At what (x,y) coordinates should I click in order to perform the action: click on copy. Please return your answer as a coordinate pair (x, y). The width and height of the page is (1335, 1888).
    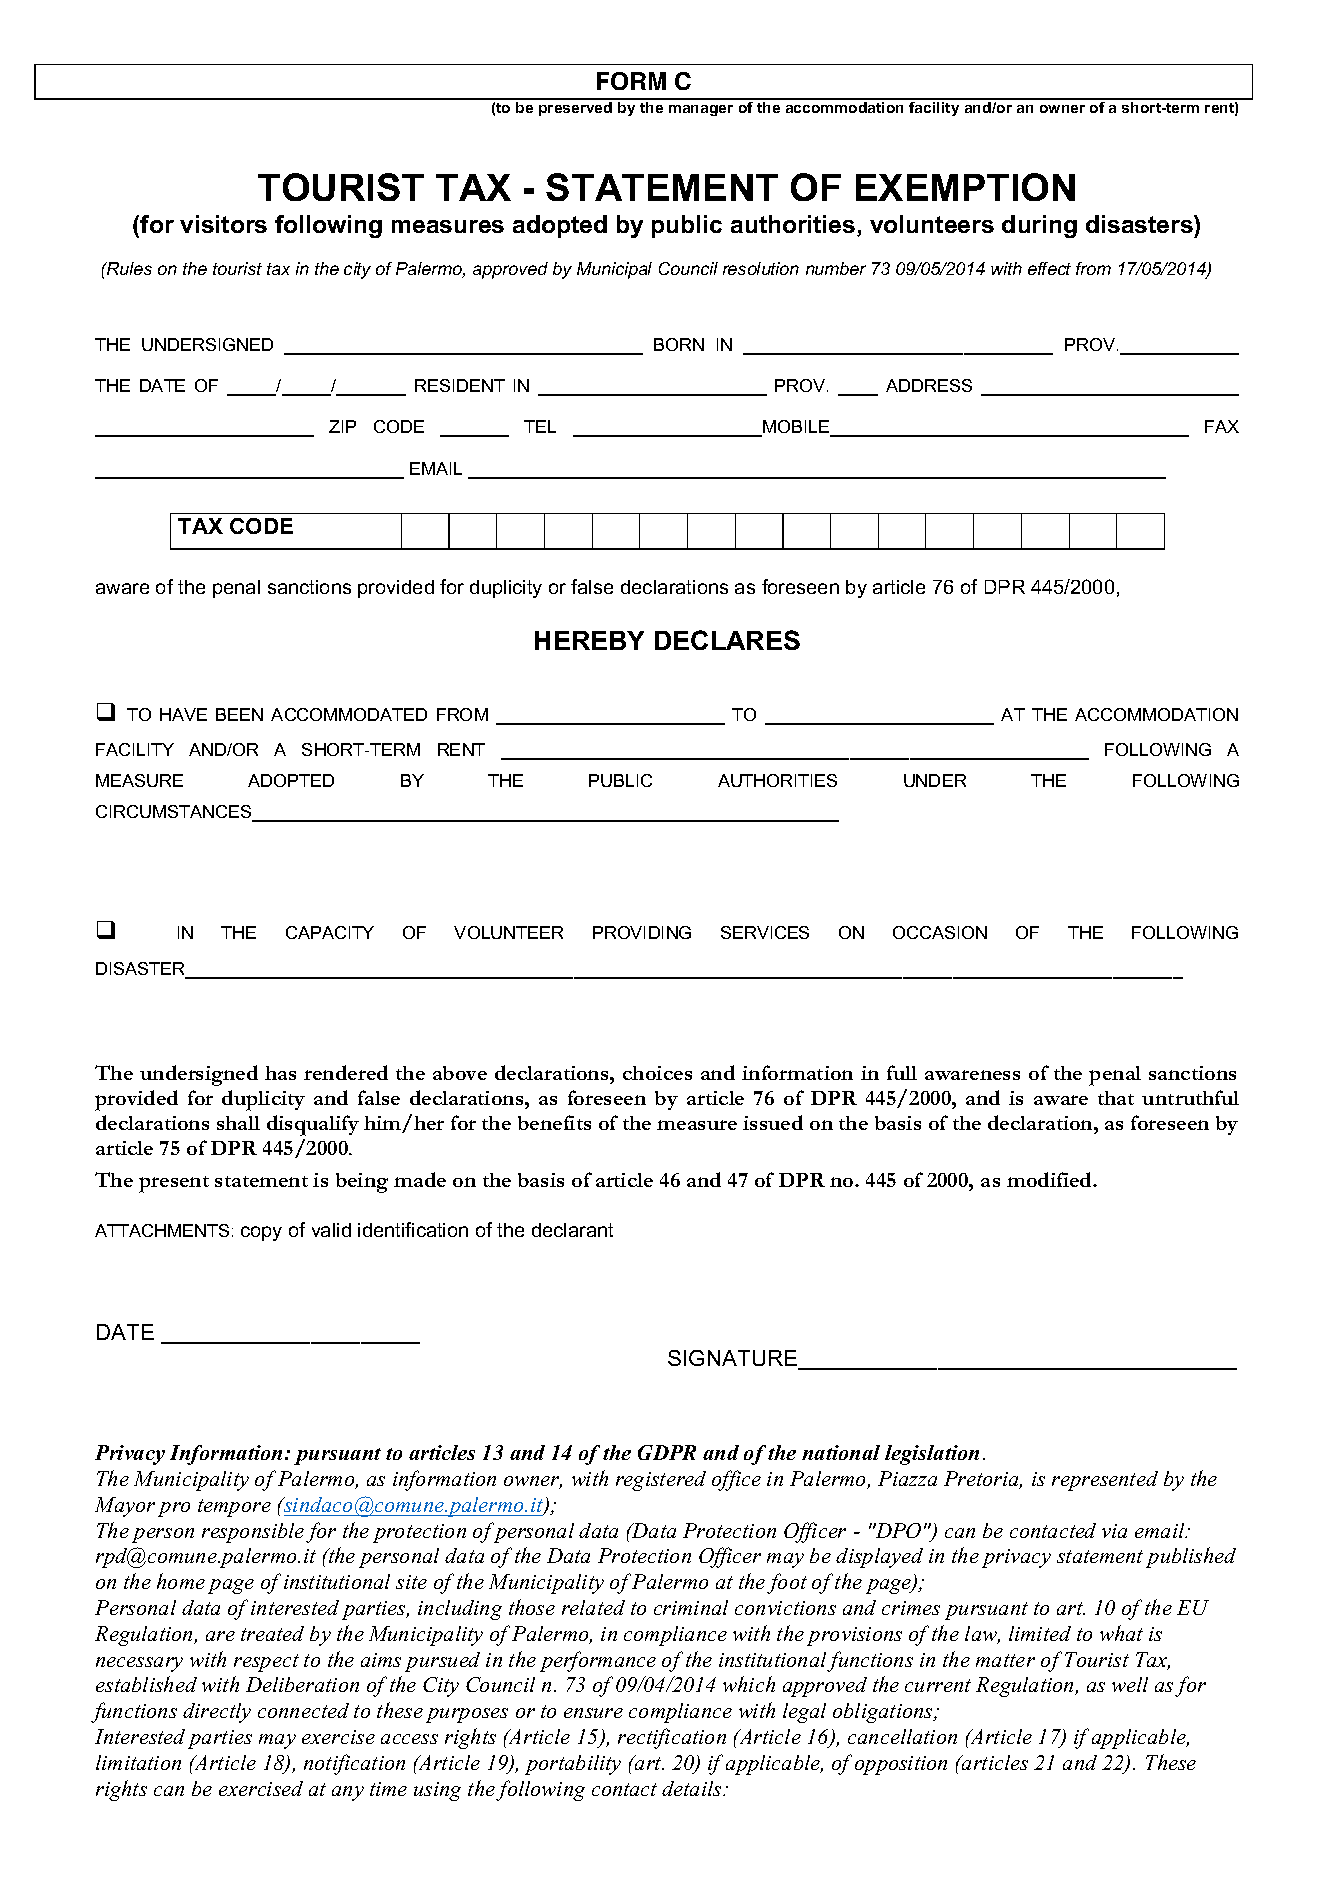
    Looking at the image, I should click on (261, 1233).
